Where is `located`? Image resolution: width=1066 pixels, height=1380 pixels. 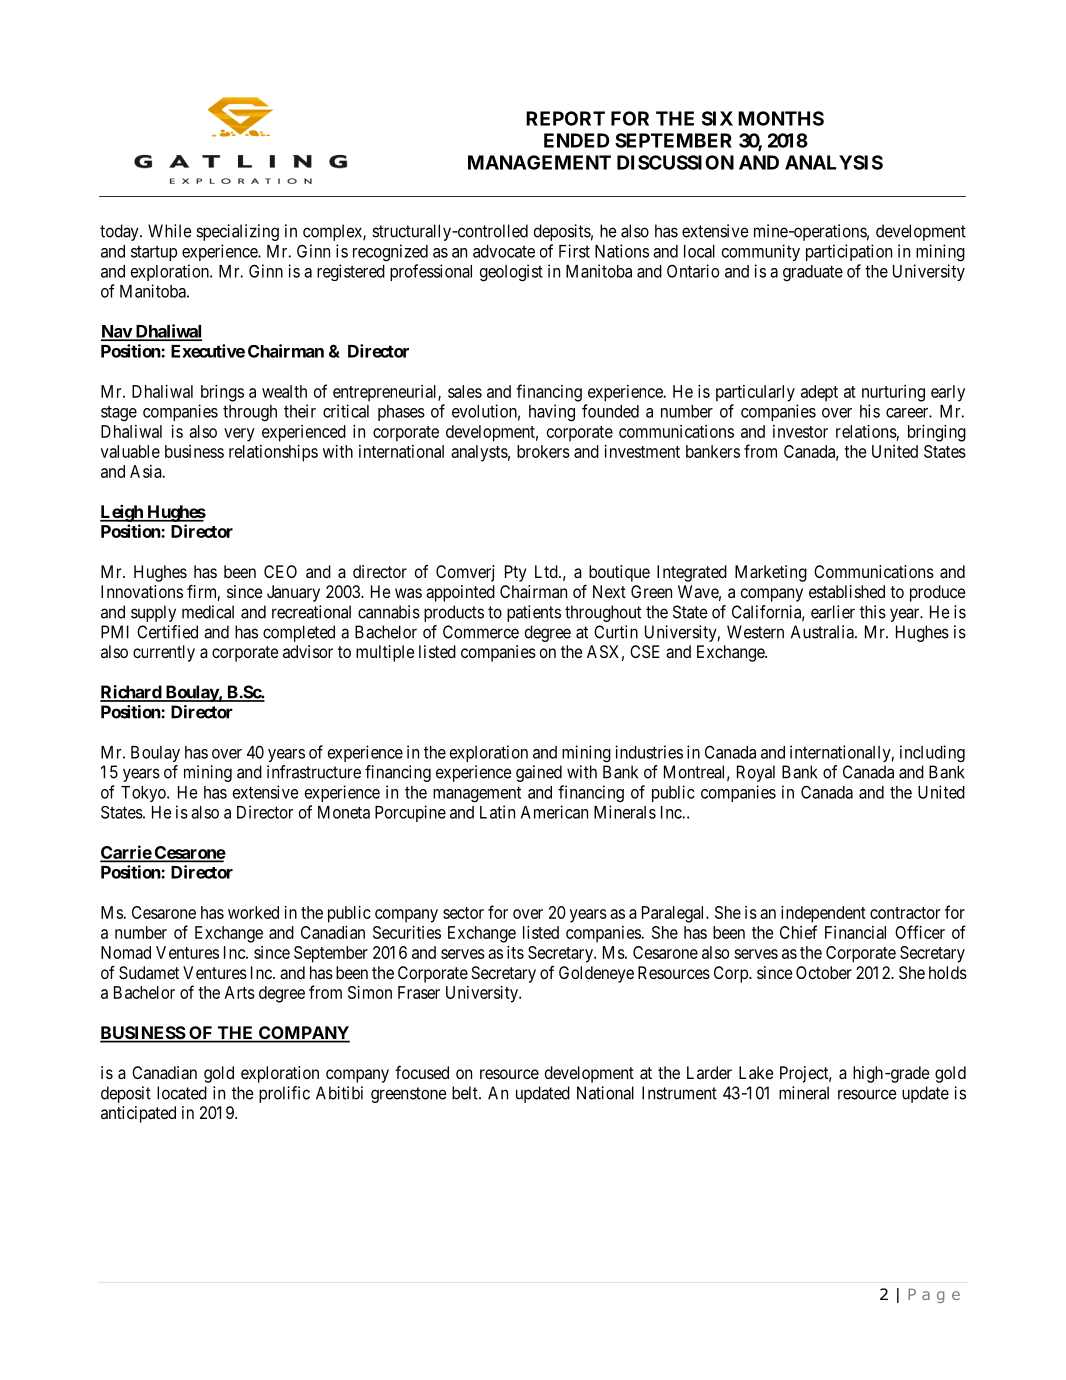 located is located at coordinates (182, 1093).
